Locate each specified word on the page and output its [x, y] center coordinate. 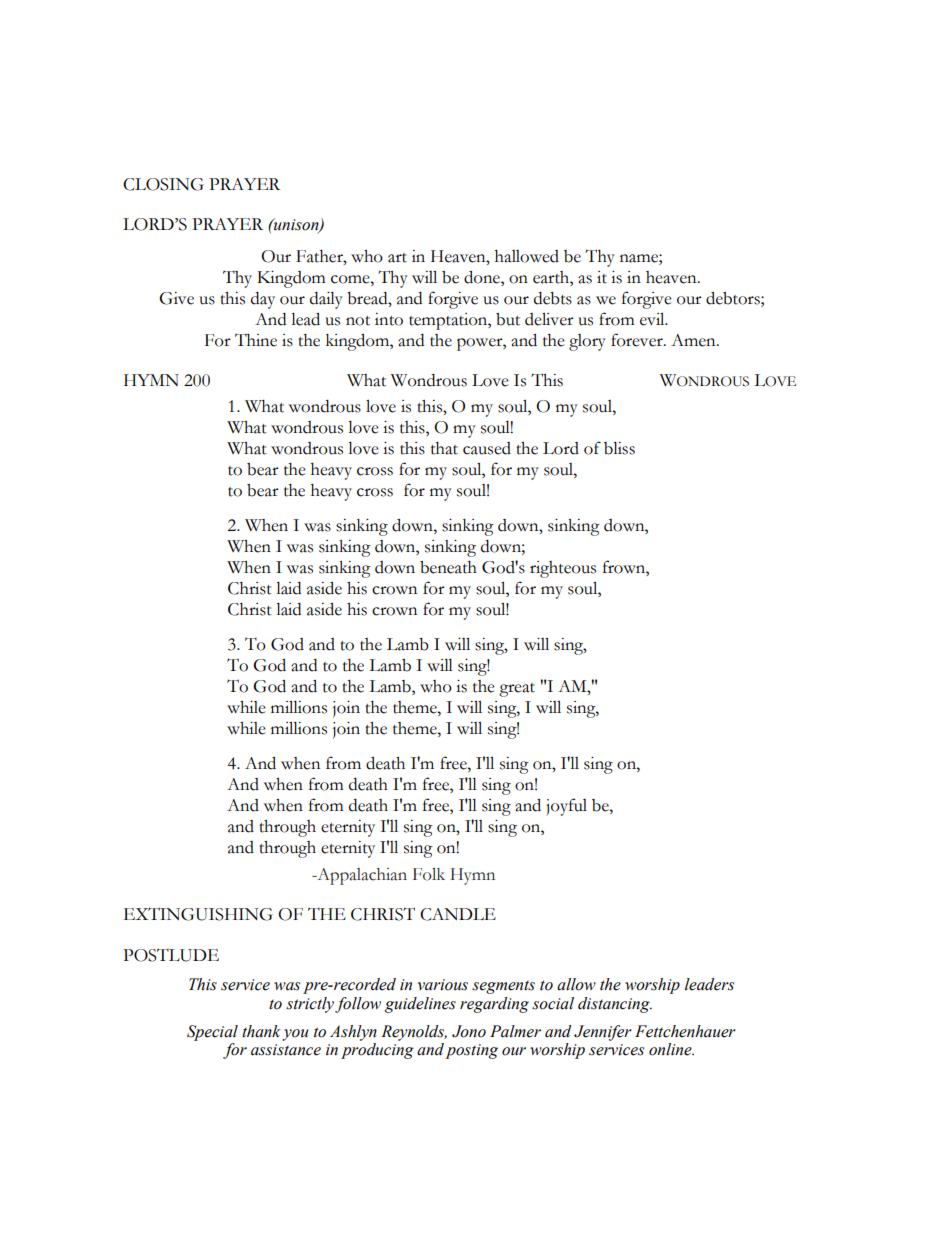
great [517, 690]
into [389, 319]
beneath [448, 567]
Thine [256, 340]
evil [653, 319]
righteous [563, 569]
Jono [469, 1031]
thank [261, 1031]
